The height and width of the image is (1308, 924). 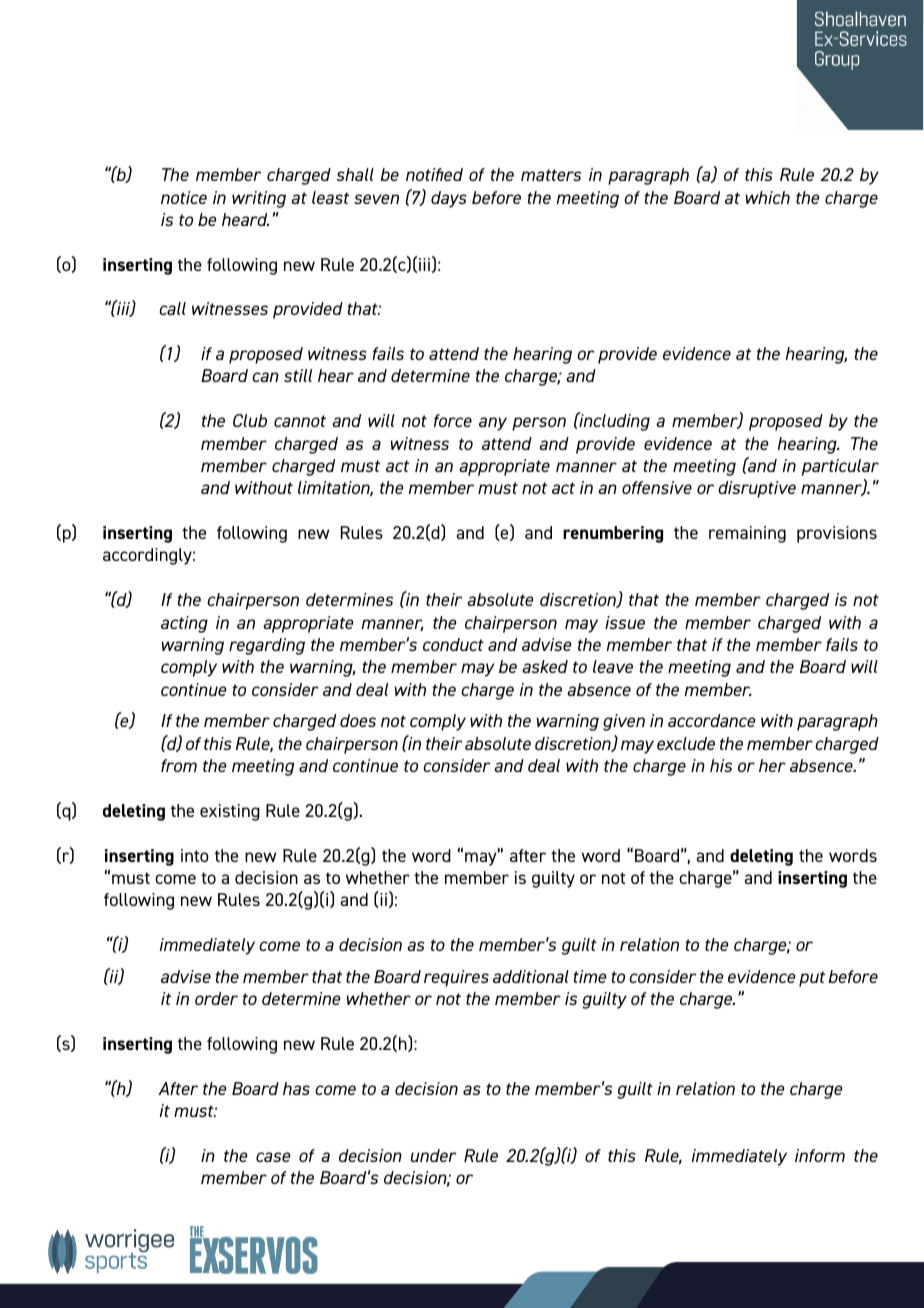 I want to click on inform, so click(x=820, y=1155).
